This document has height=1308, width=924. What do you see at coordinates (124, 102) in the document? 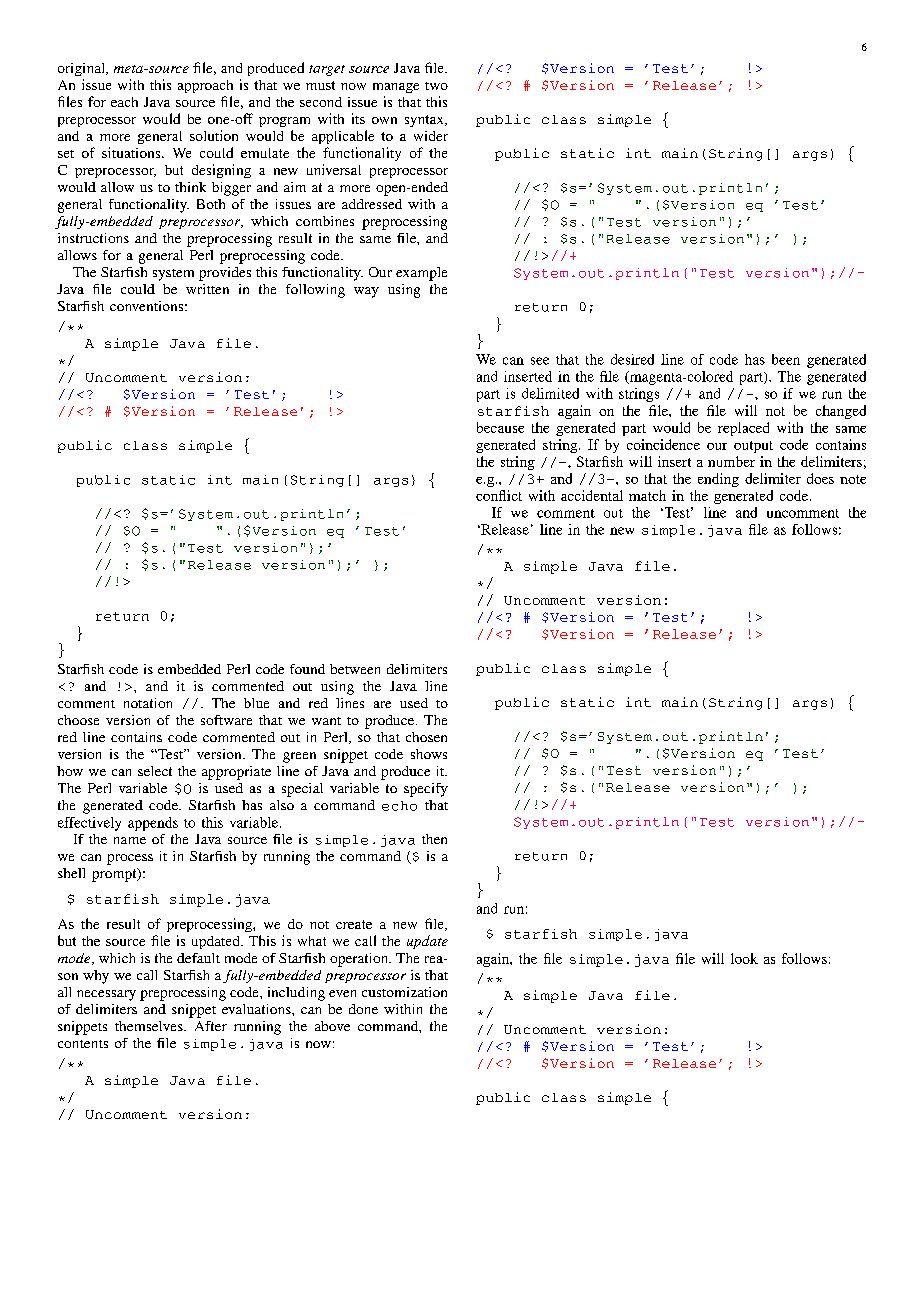
I see `each` at bounding box center [124, 102].
